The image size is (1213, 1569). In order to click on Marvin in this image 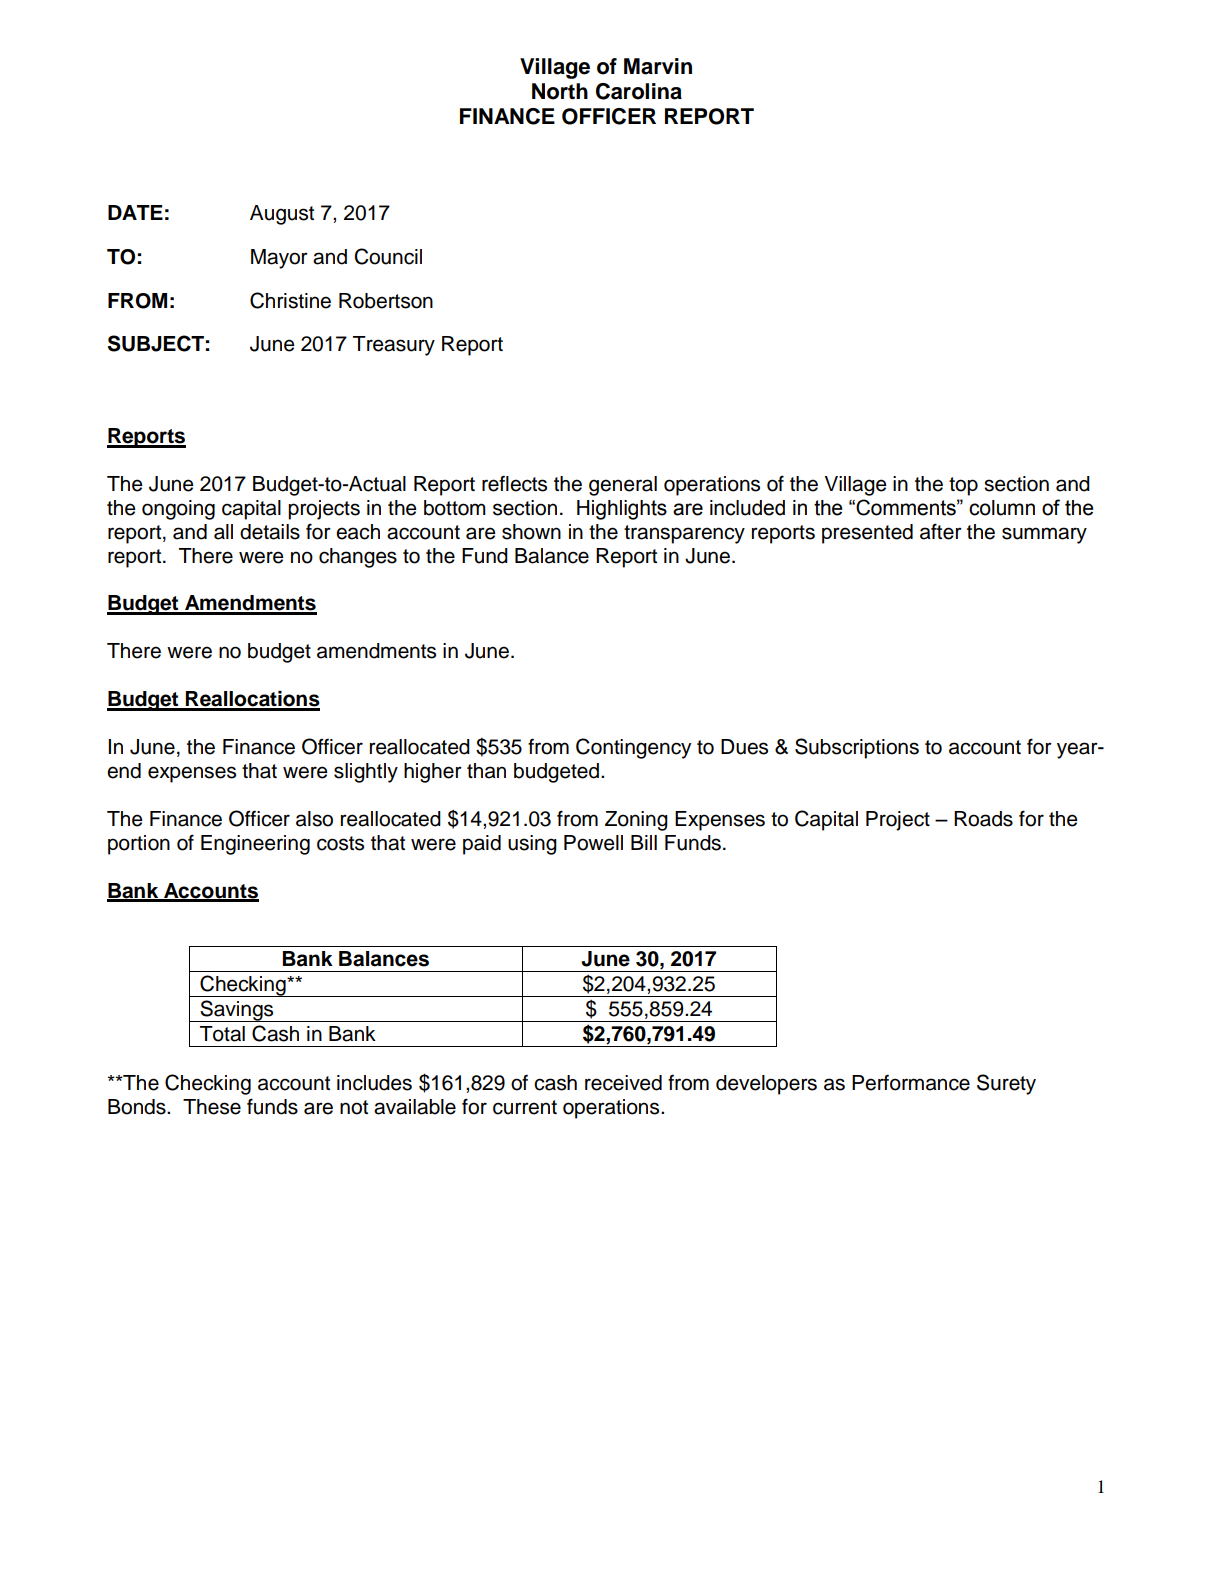, I will do `click(658, 66)`.
